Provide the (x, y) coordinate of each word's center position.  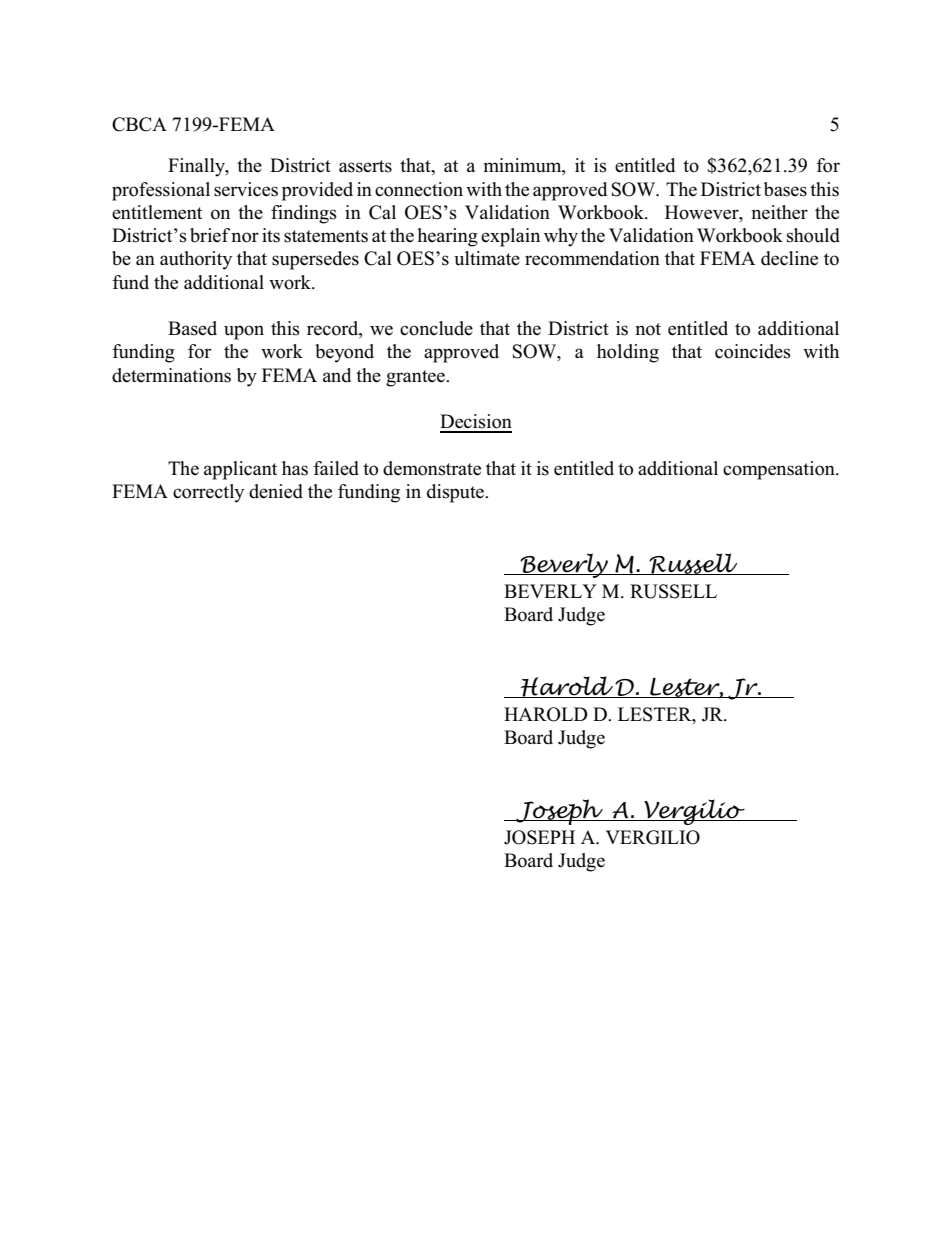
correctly (208, 493)
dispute (457, 493)
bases (785, 189)
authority (196, 260)
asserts (365, 166)
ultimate (487, 258)
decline (789, 258)
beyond (344, 353)
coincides (753, 351)
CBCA (139, 124)
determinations (171, 375)
